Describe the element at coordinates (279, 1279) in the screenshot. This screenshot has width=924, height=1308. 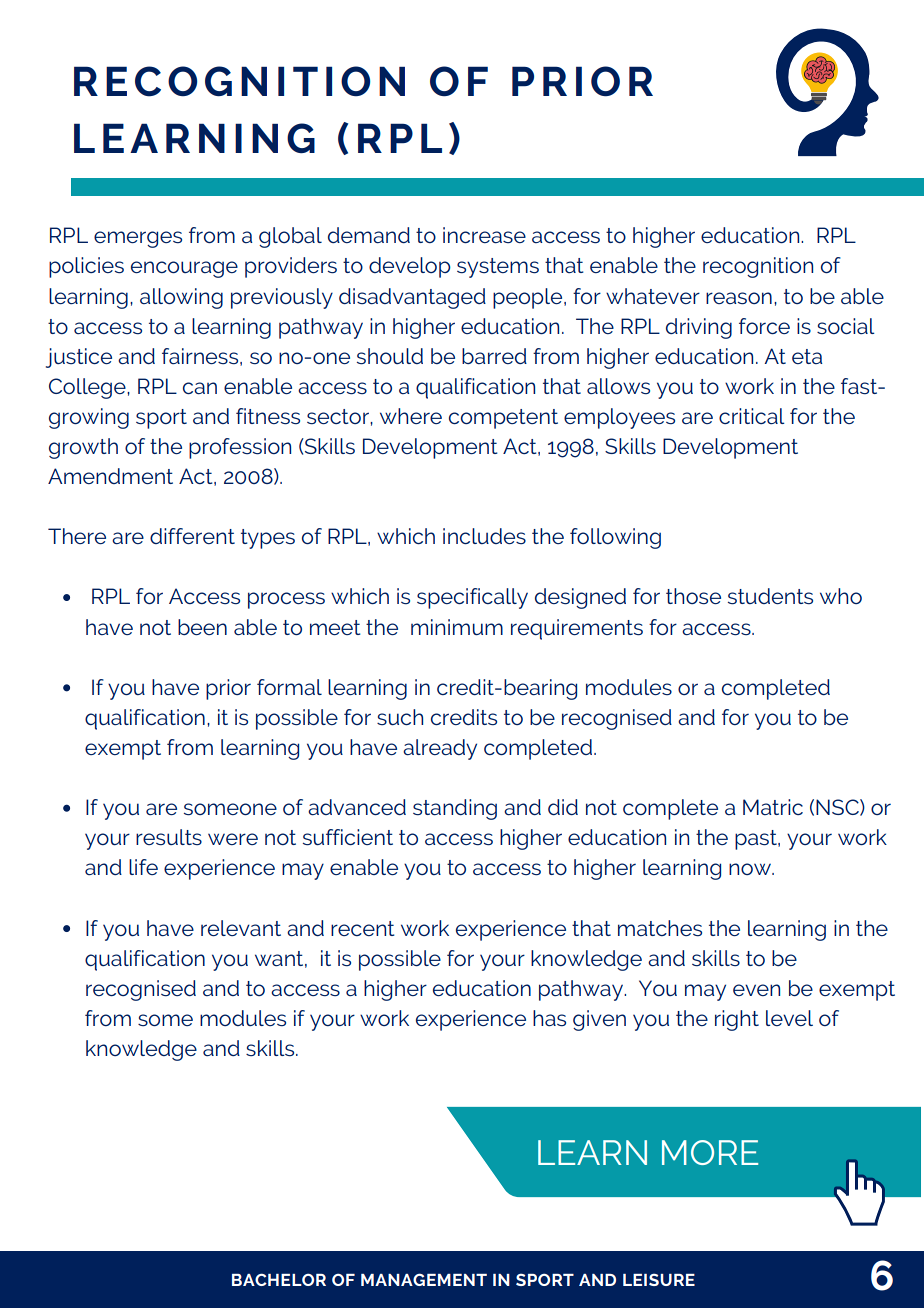
I see `BACHELOR` at that location.
